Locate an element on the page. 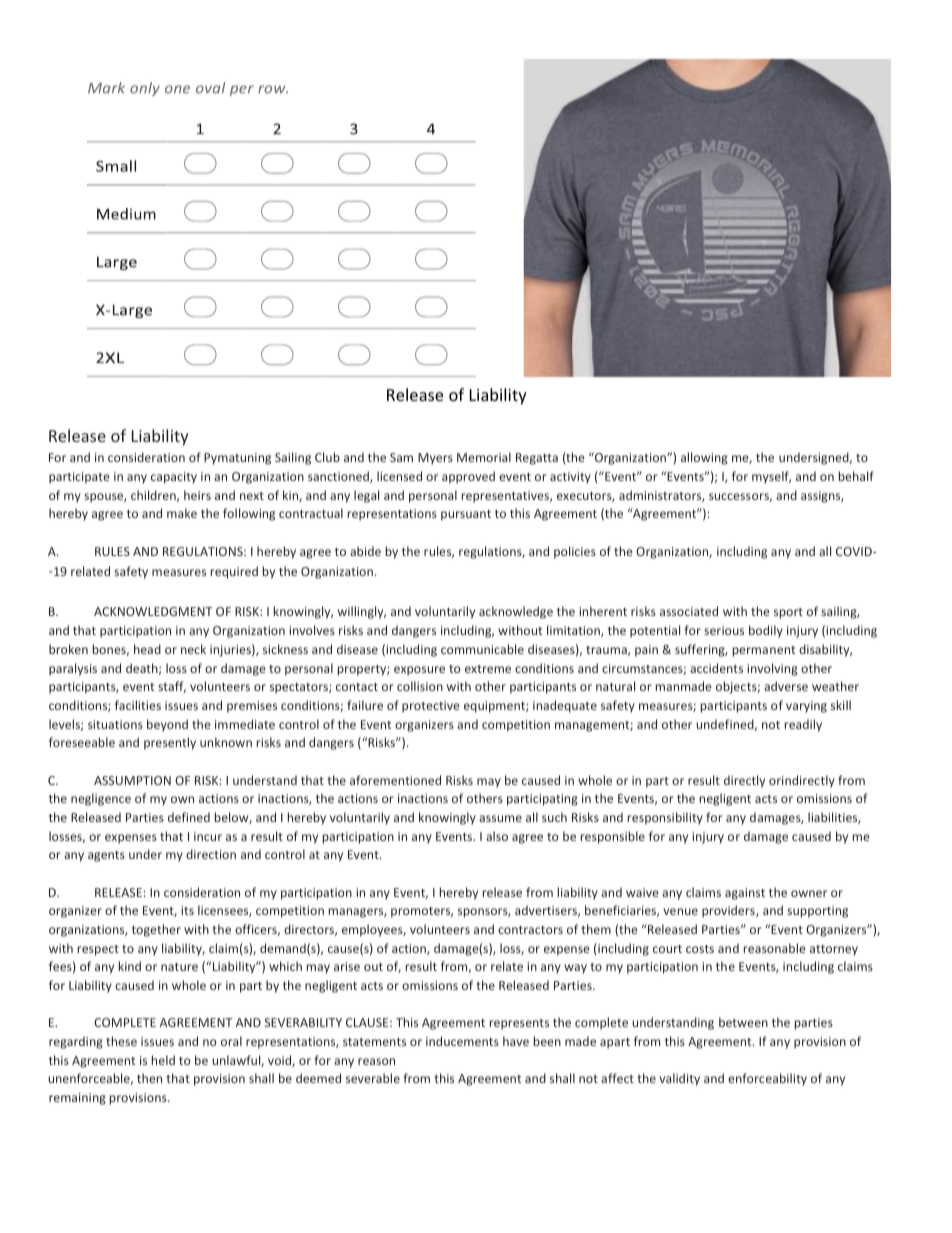  approved is located at coordinates (468, 477).
